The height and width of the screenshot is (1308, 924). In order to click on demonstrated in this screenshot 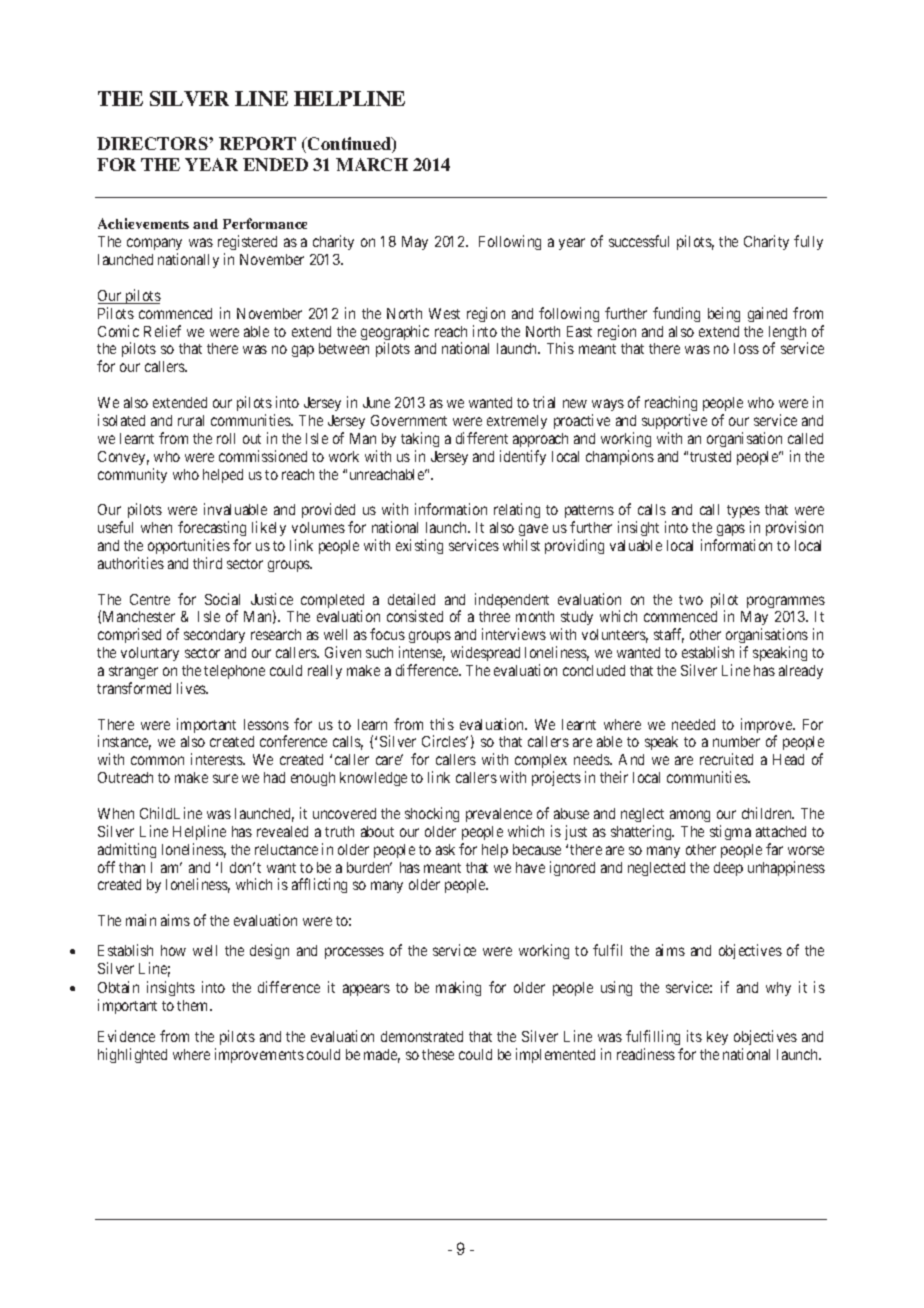, I will do `click(422, 1036)`.
